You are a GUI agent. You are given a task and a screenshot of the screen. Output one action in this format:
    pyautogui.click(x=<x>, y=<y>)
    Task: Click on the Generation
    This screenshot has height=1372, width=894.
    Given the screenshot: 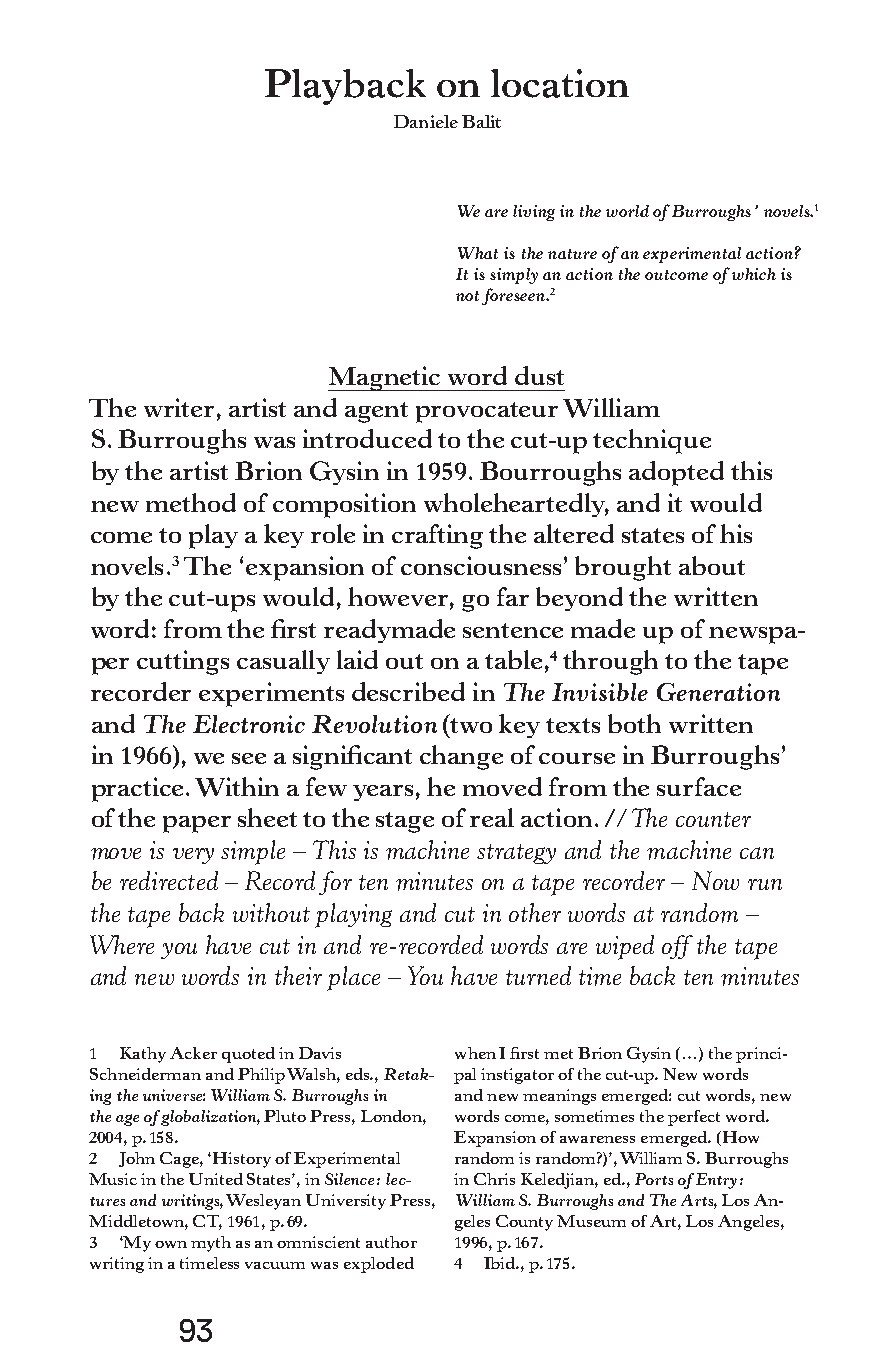 What is the action you would take?
    pyautogui.click(x=718, y=692)
